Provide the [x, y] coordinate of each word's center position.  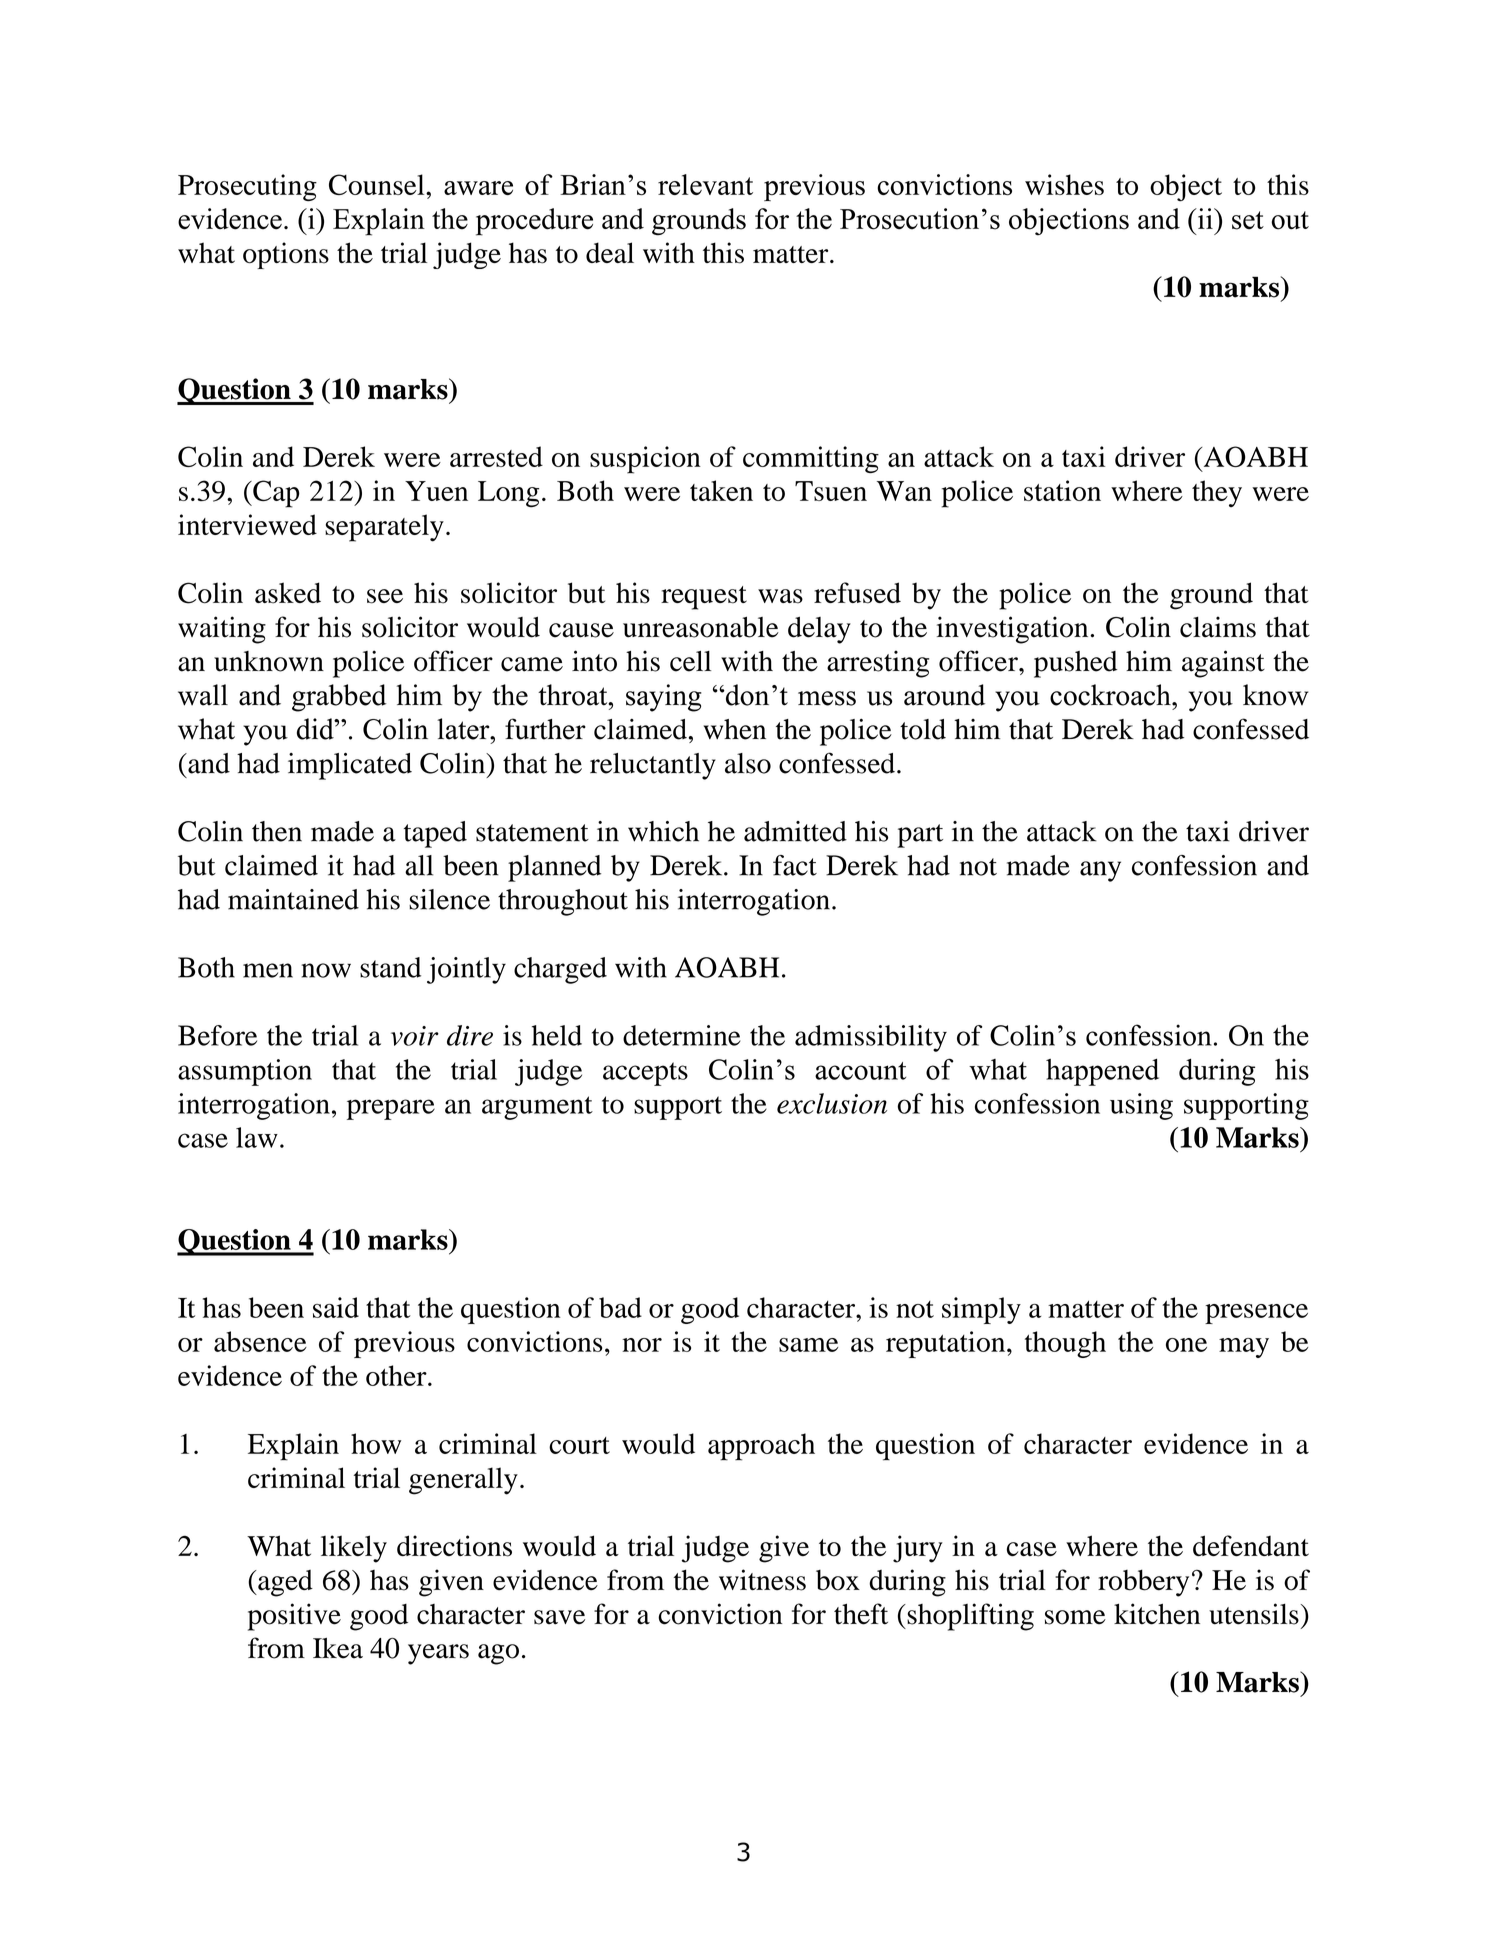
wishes [1064, 184]
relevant [705, 184]
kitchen [1157, 1614]
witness [762, 1580]
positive [294, 1617]
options [286, 255]
